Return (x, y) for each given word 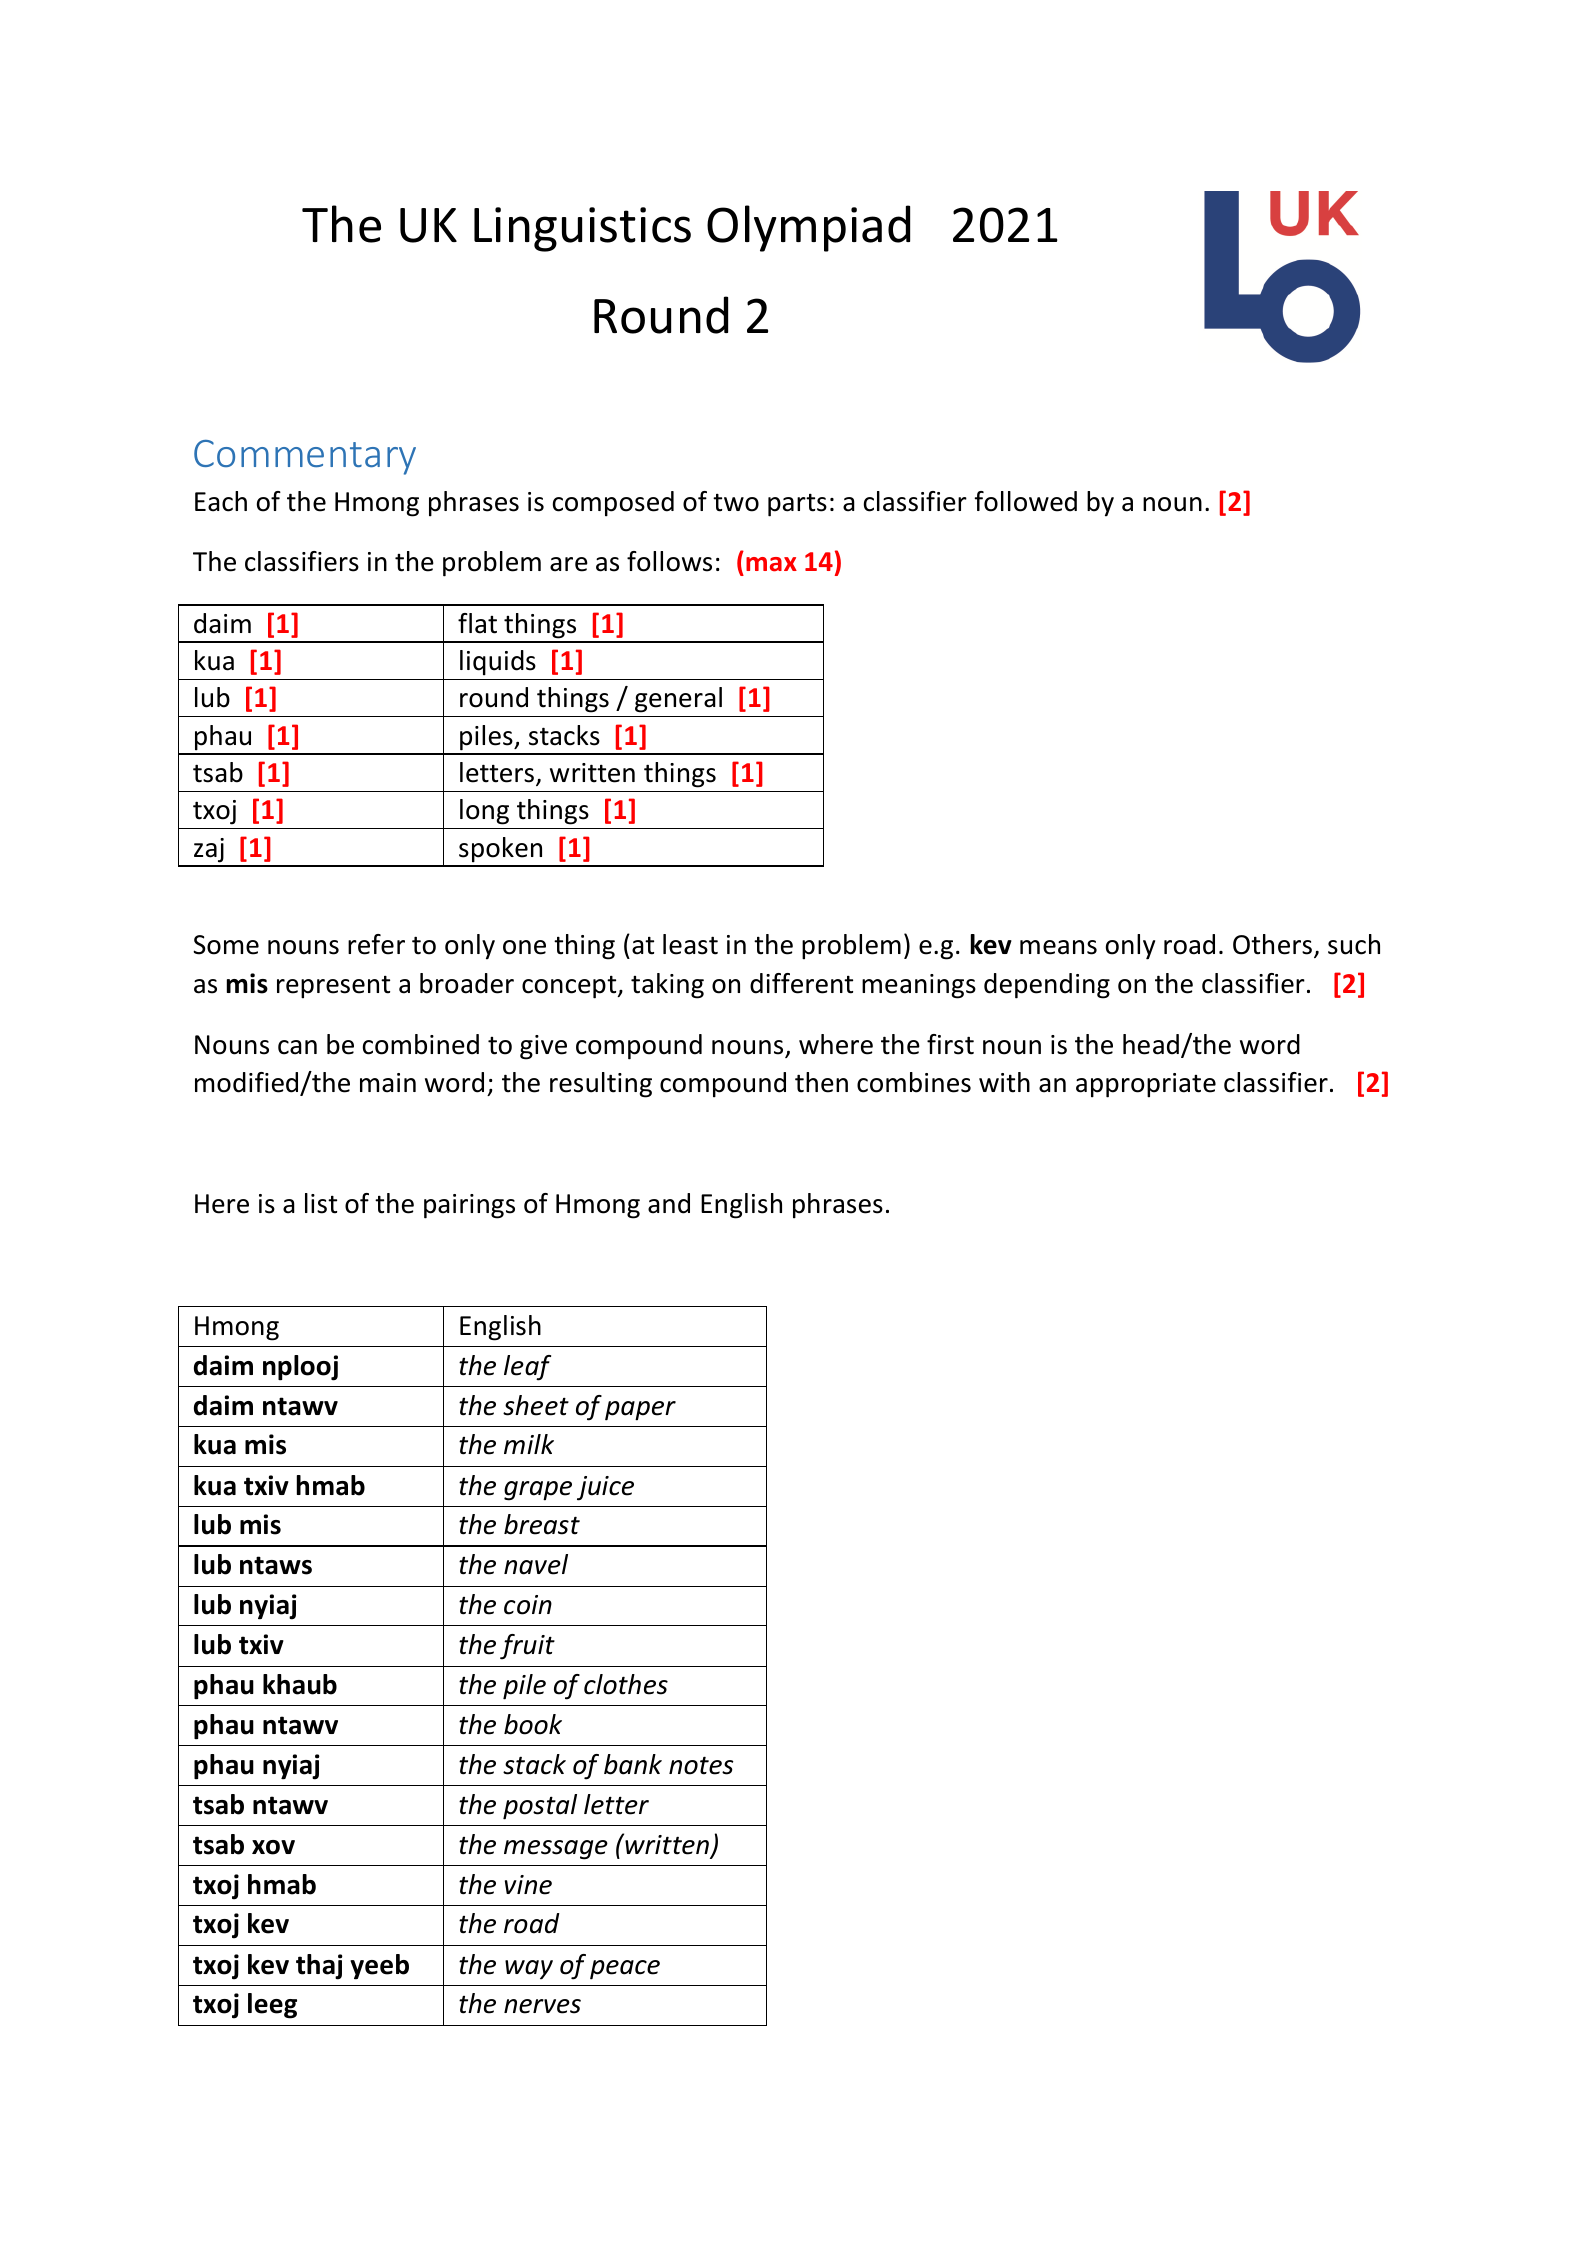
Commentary (305, 457)
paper (640, 1411)
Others (1272, 944)
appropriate (1146, 1085)
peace (625, 1970)
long (484, 812)
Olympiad (808, 228)
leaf (527, 1368)
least (690, 944)
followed (1026, 501)
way (529, 1970)
